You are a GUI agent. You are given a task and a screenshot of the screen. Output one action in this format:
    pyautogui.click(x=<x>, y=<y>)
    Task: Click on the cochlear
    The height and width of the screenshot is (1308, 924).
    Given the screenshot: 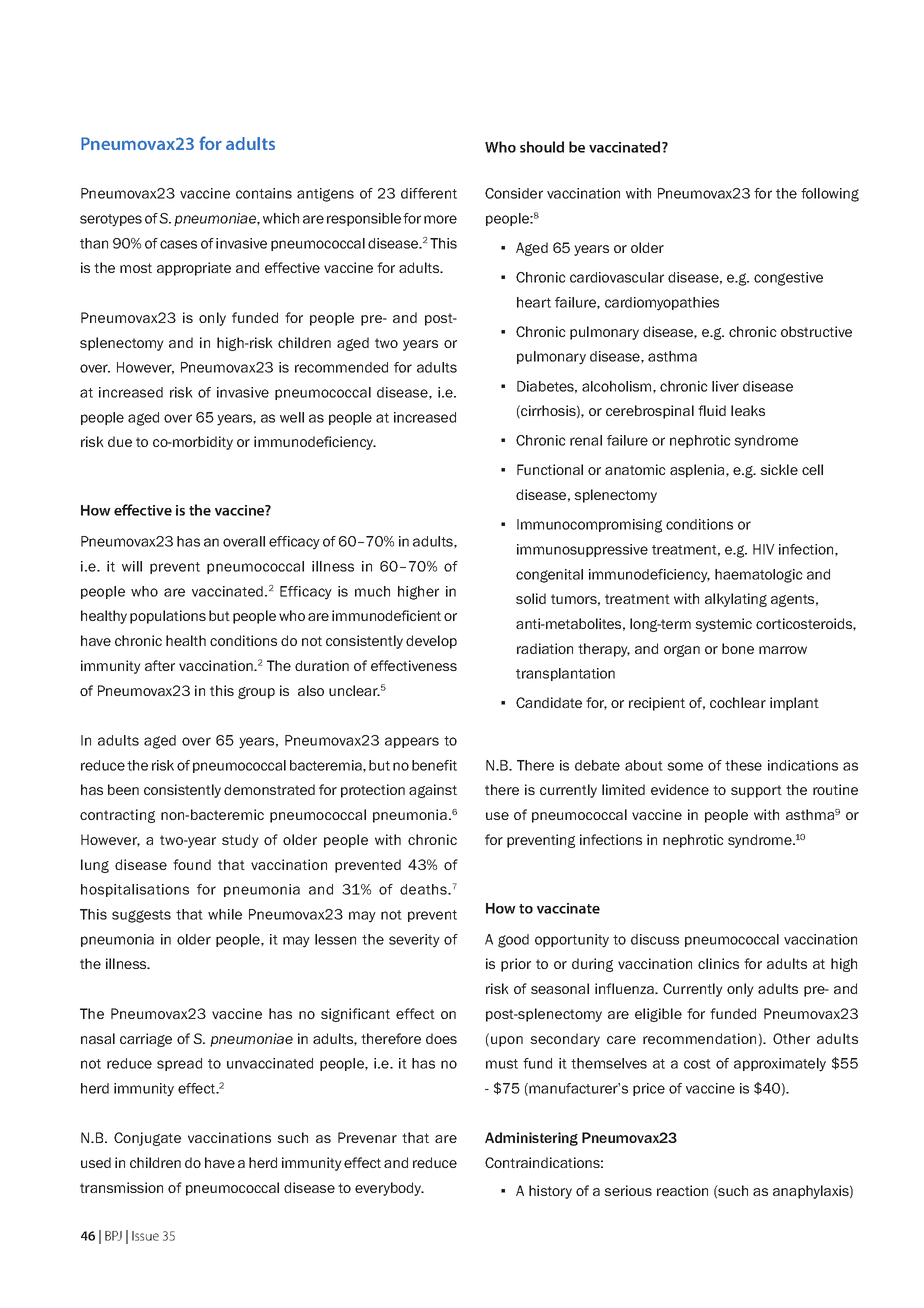 What is the action you would take?
    pyautogui.click(x=738, y=702)
